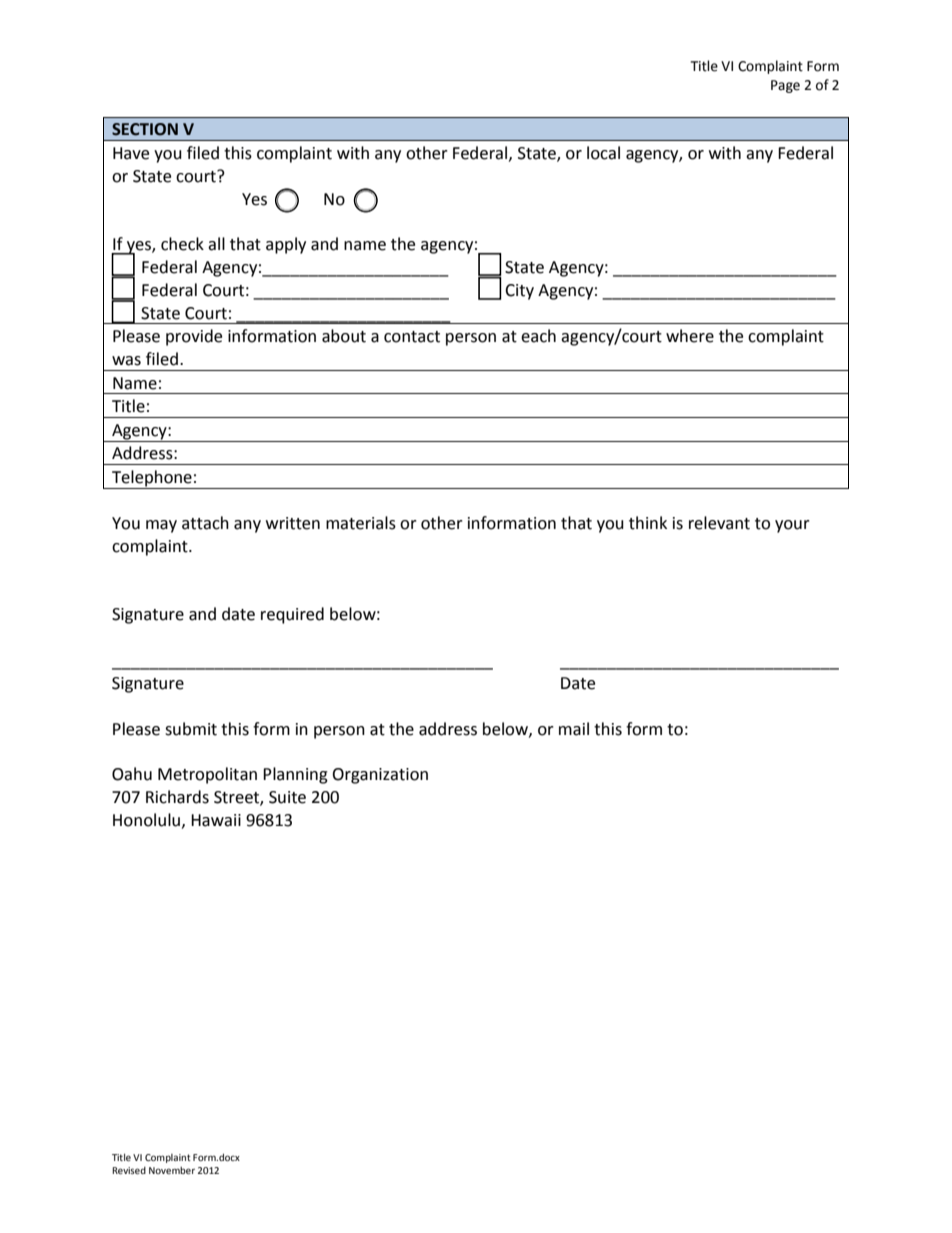 The height and width of the document is (1233, 952). Describe the element at coordinates (785, 86) in the document. I see `Page` at that location.
